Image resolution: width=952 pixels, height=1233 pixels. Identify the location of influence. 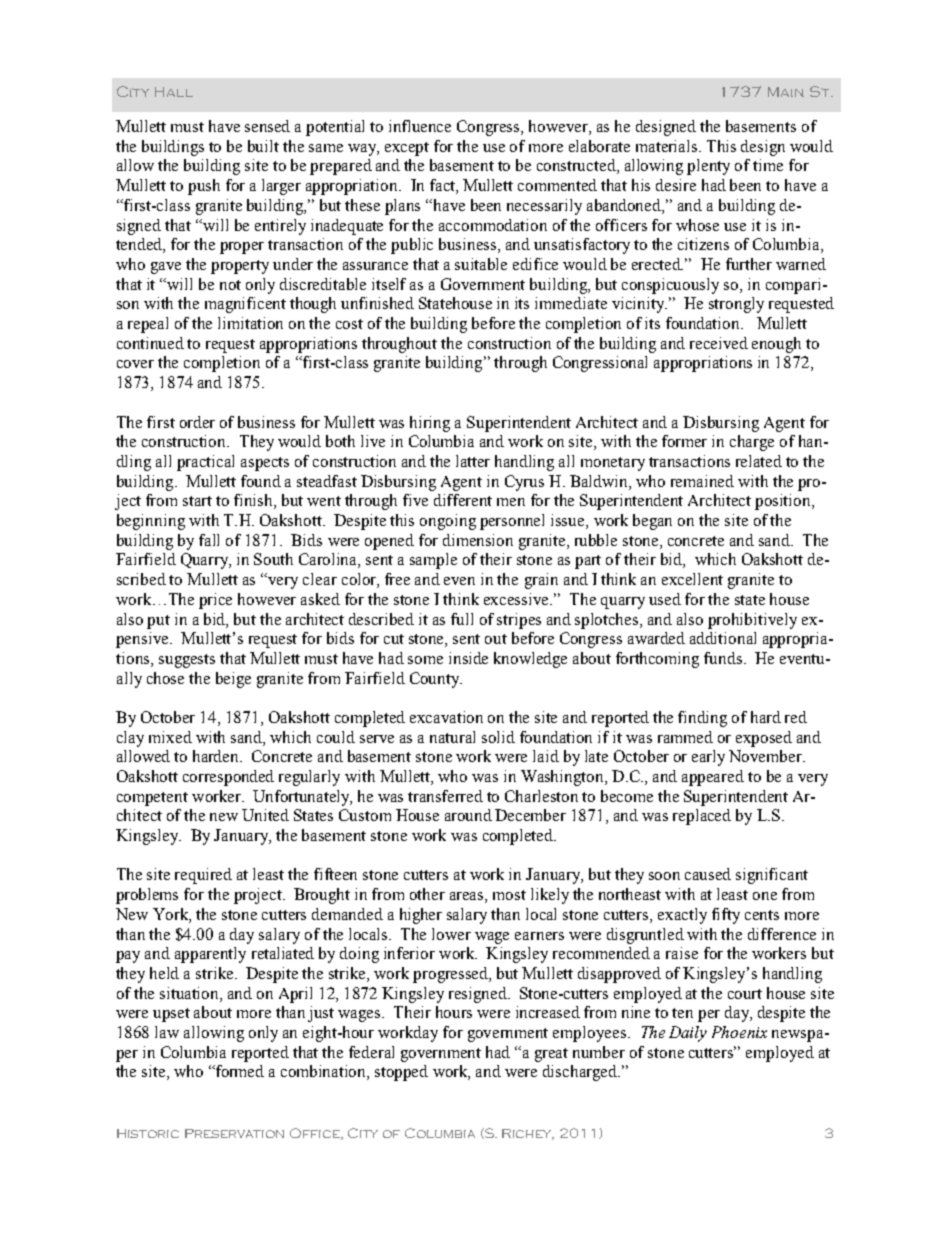
(420, 126).
